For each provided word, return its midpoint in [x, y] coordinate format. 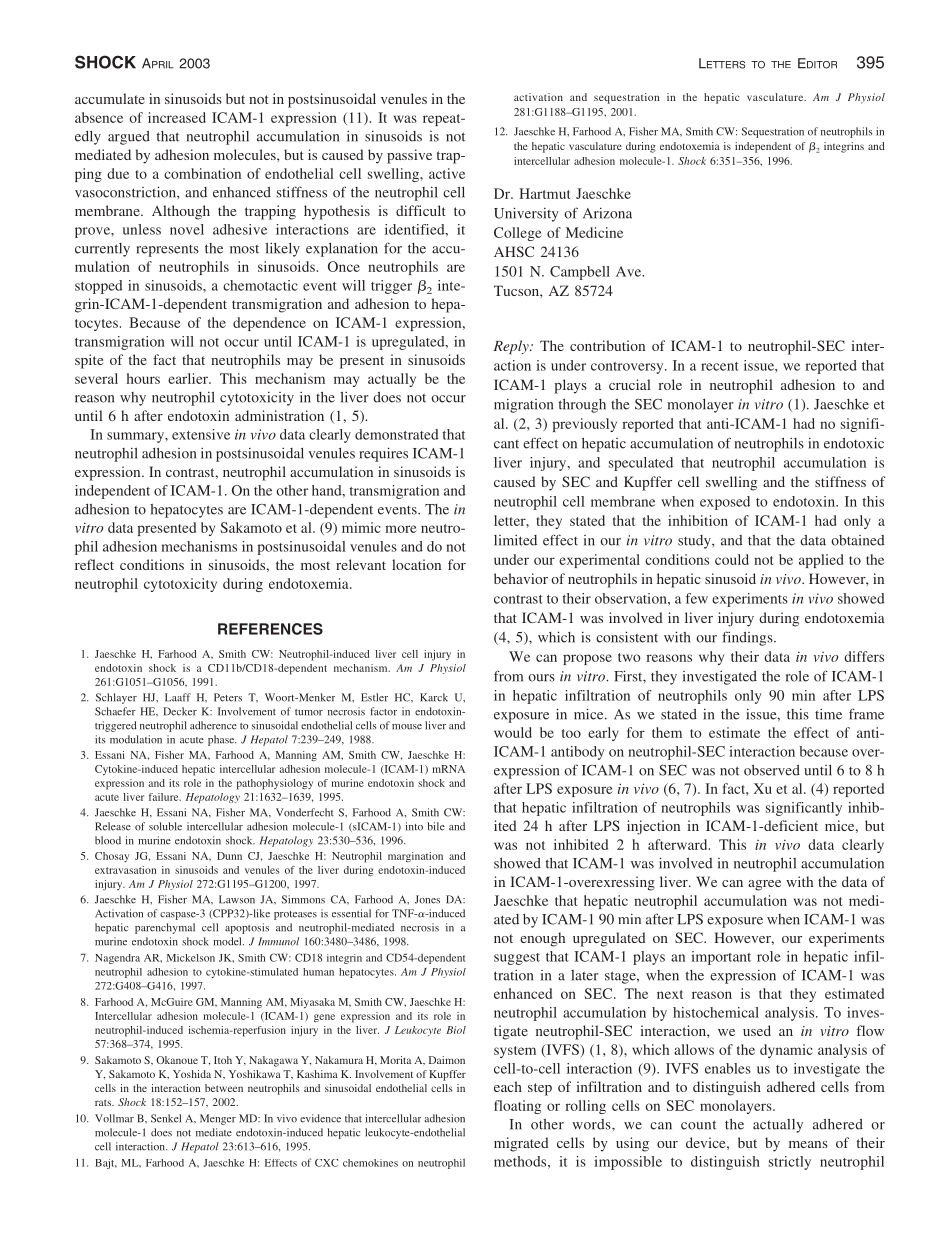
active [447, 173]
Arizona [607, 213]
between [224, 1088]
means [808, 1144]
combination [202, 173]
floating [517, 1107]
